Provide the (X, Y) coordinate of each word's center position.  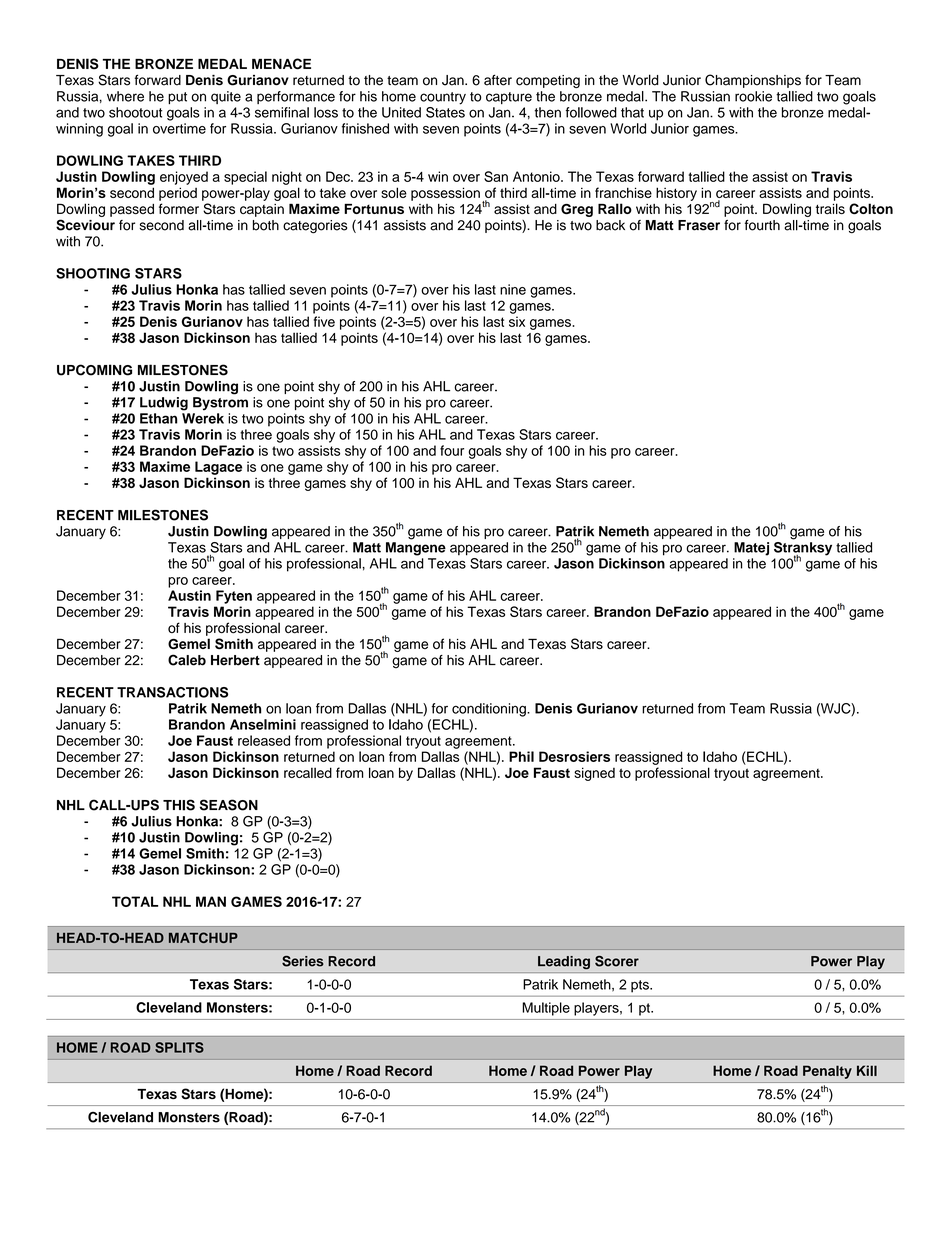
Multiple (546, 1009)
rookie (753, 96)
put (177, 98)
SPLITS (179, 1047)
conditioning (490, 710)
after (498, 80)
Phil (521, 756)
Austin (189, 595)
